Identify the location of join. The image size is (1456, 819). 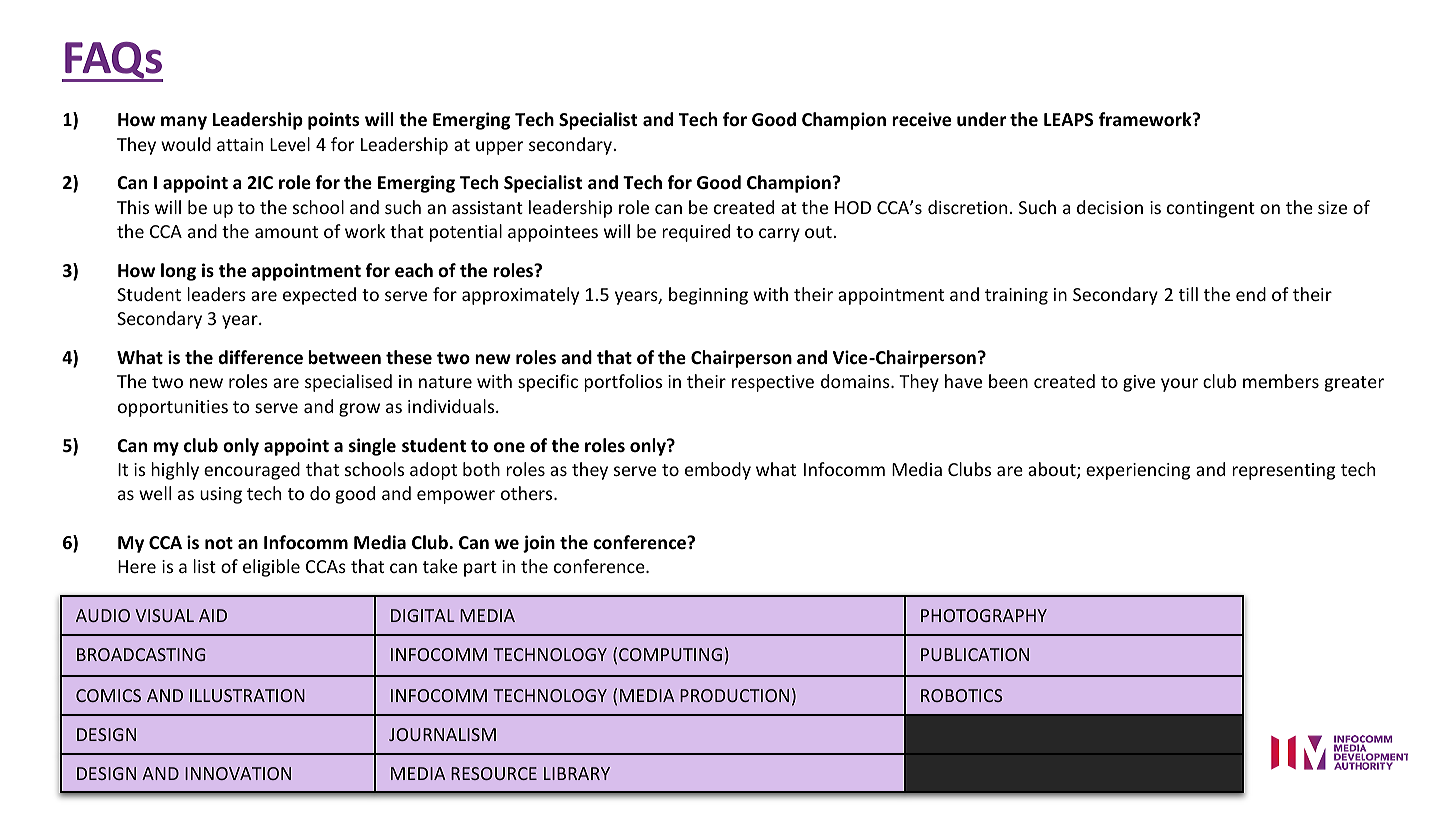
(539, 544).
